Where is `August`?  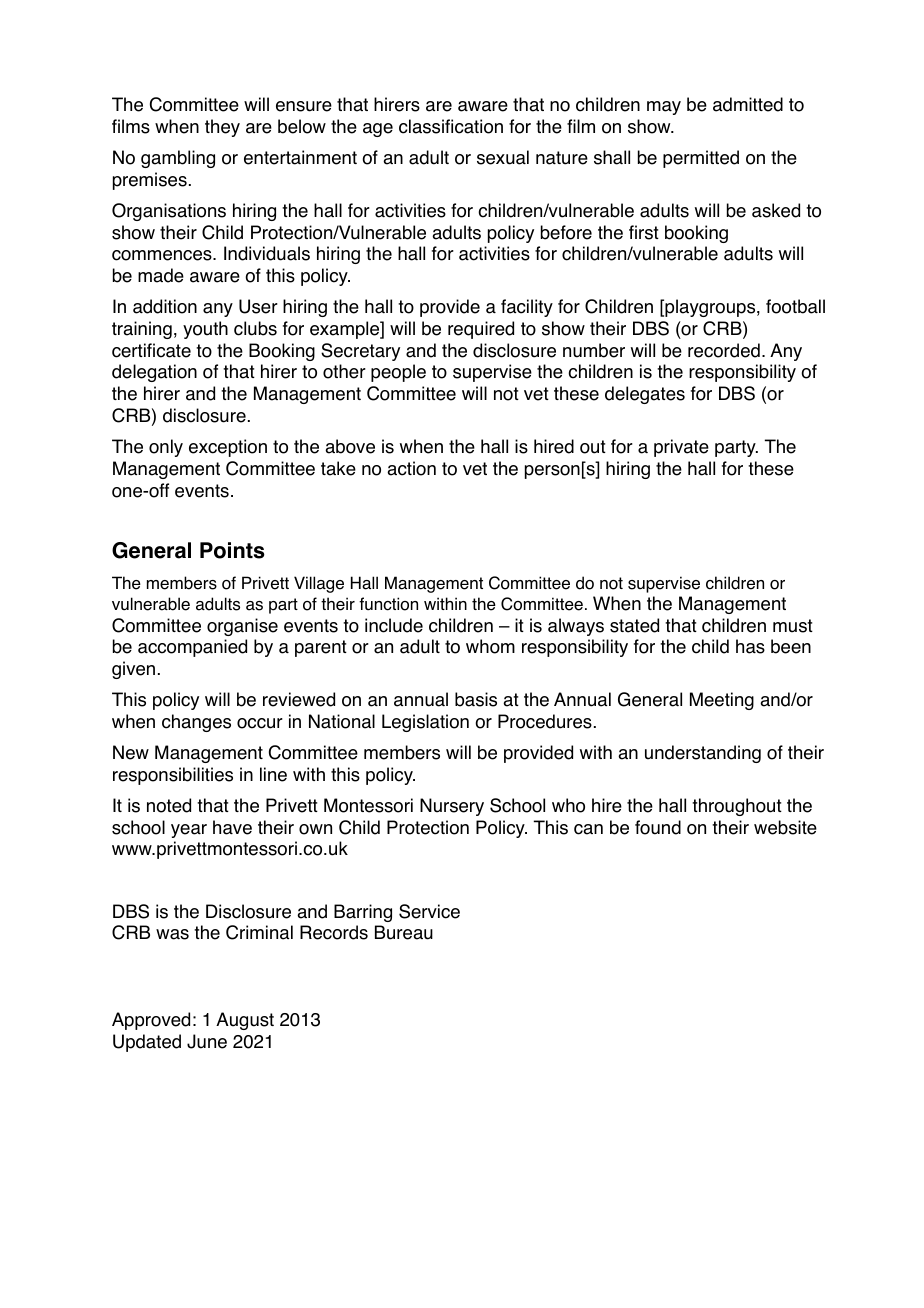 August is located at coordinates (245, 1021).
